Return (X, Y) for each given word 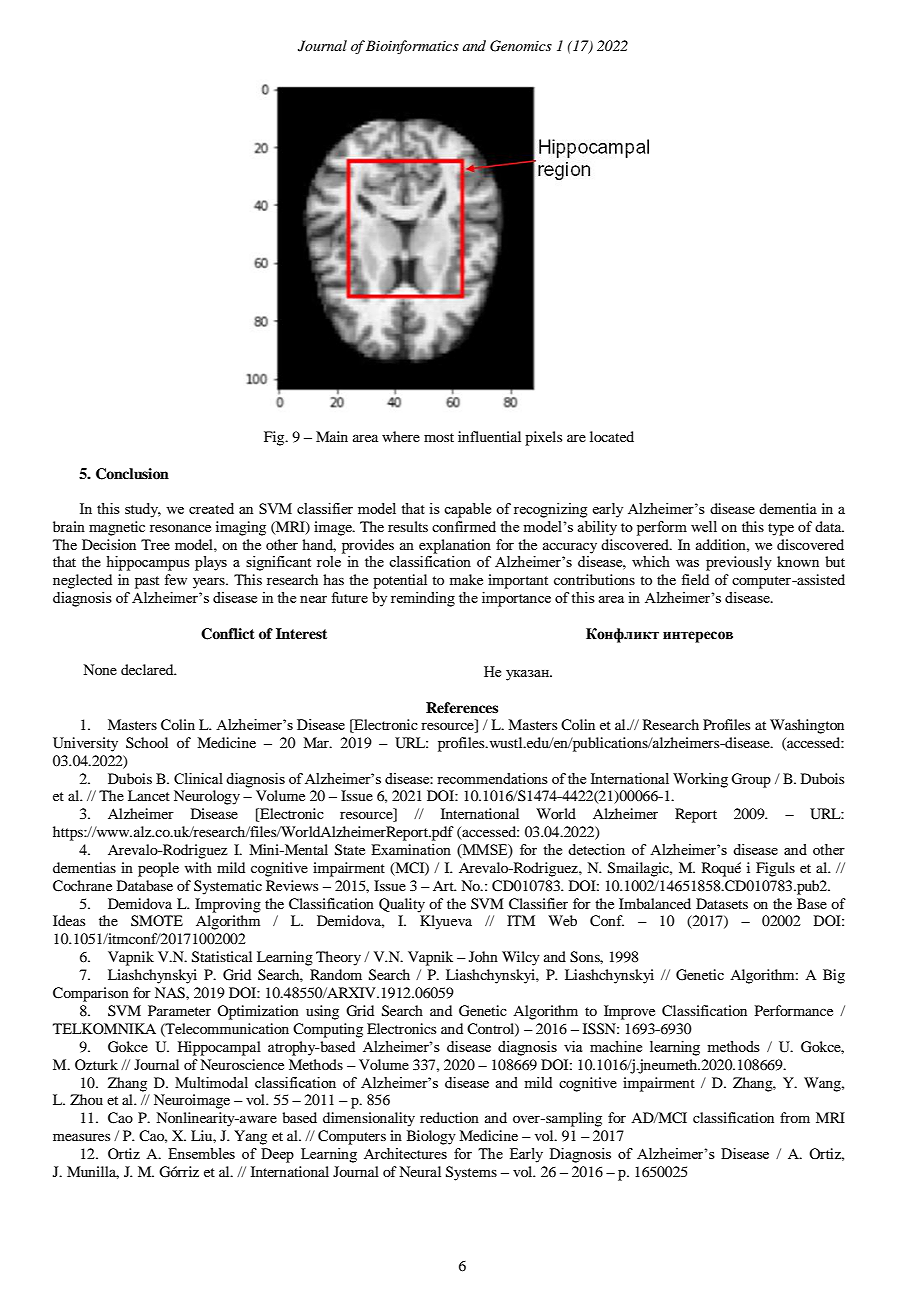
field (695, 579)
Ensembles (201, 1153)
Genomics (521, 46)
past (147, 582)
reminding (423, 599)
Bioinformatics (412, 47)
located (612, 436)
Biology (431, 1137)
